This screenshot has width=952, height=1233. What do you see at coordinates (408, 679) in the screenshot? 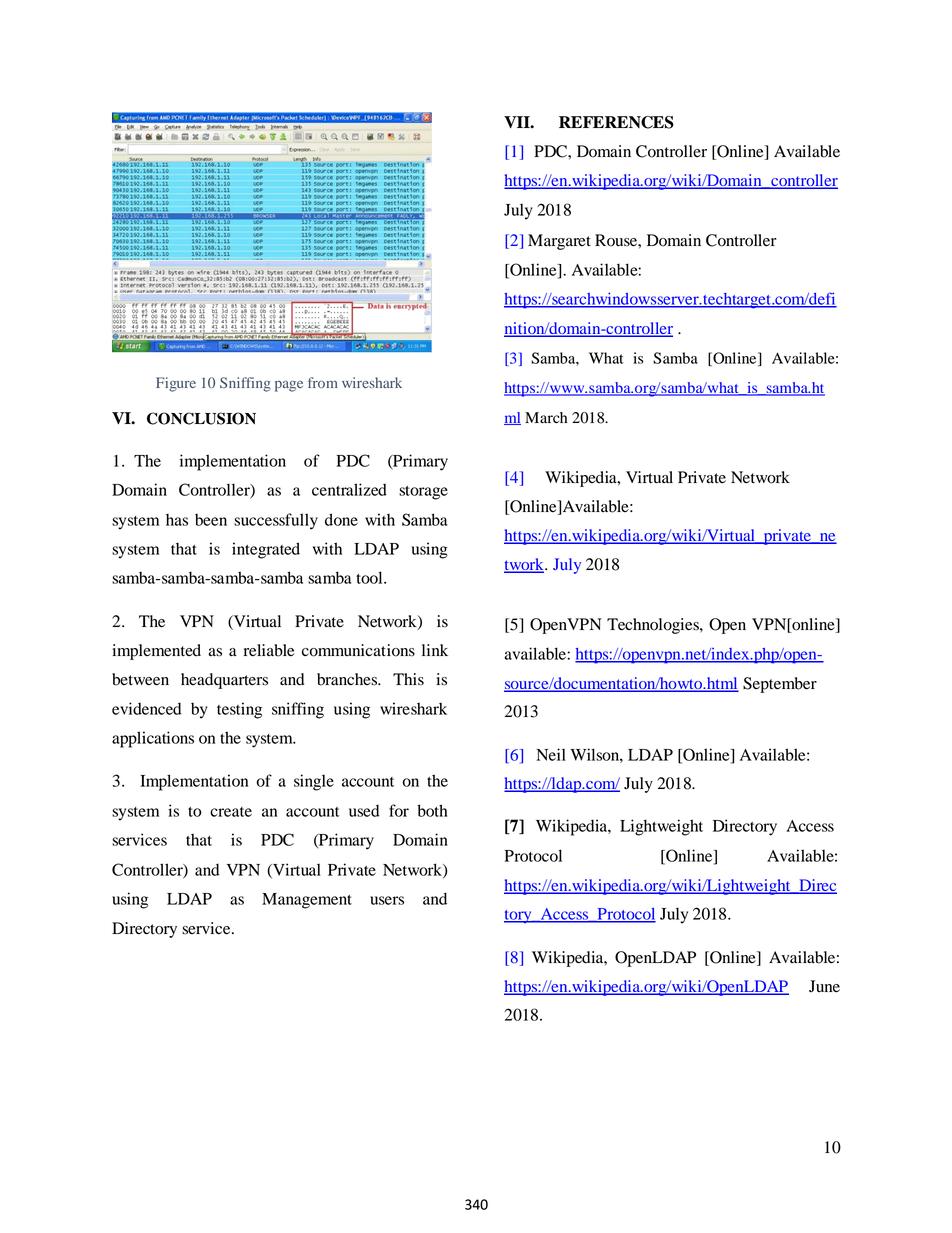
I see `This` at bounding box center [408, 679].
